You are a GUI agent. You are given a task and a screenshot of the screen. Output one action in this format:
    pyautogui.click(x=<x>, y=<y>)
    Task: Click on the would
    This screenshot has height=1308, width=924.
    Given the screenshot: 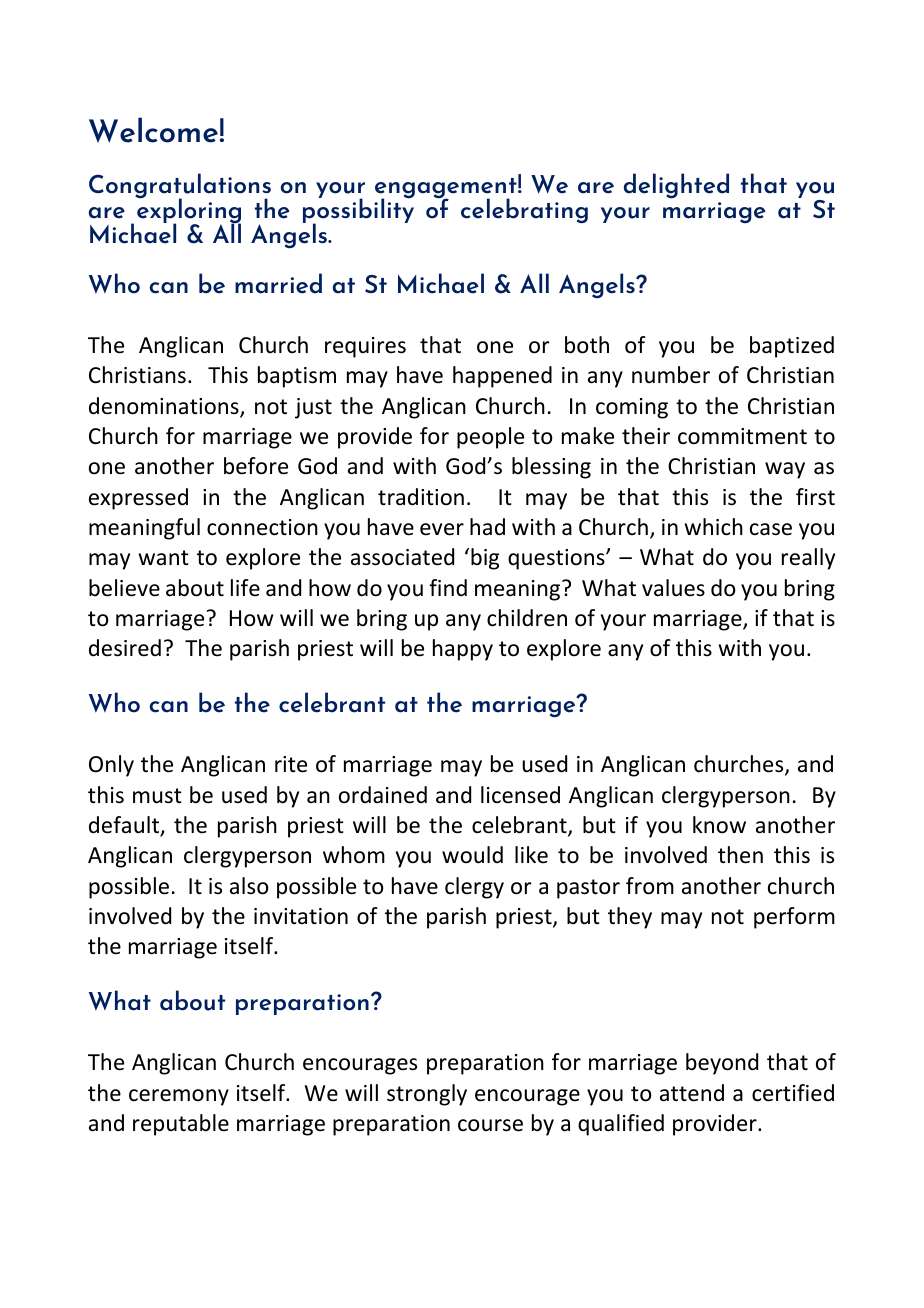 What is the action you would take?
    pyautogui.click(x=472, y=855)
